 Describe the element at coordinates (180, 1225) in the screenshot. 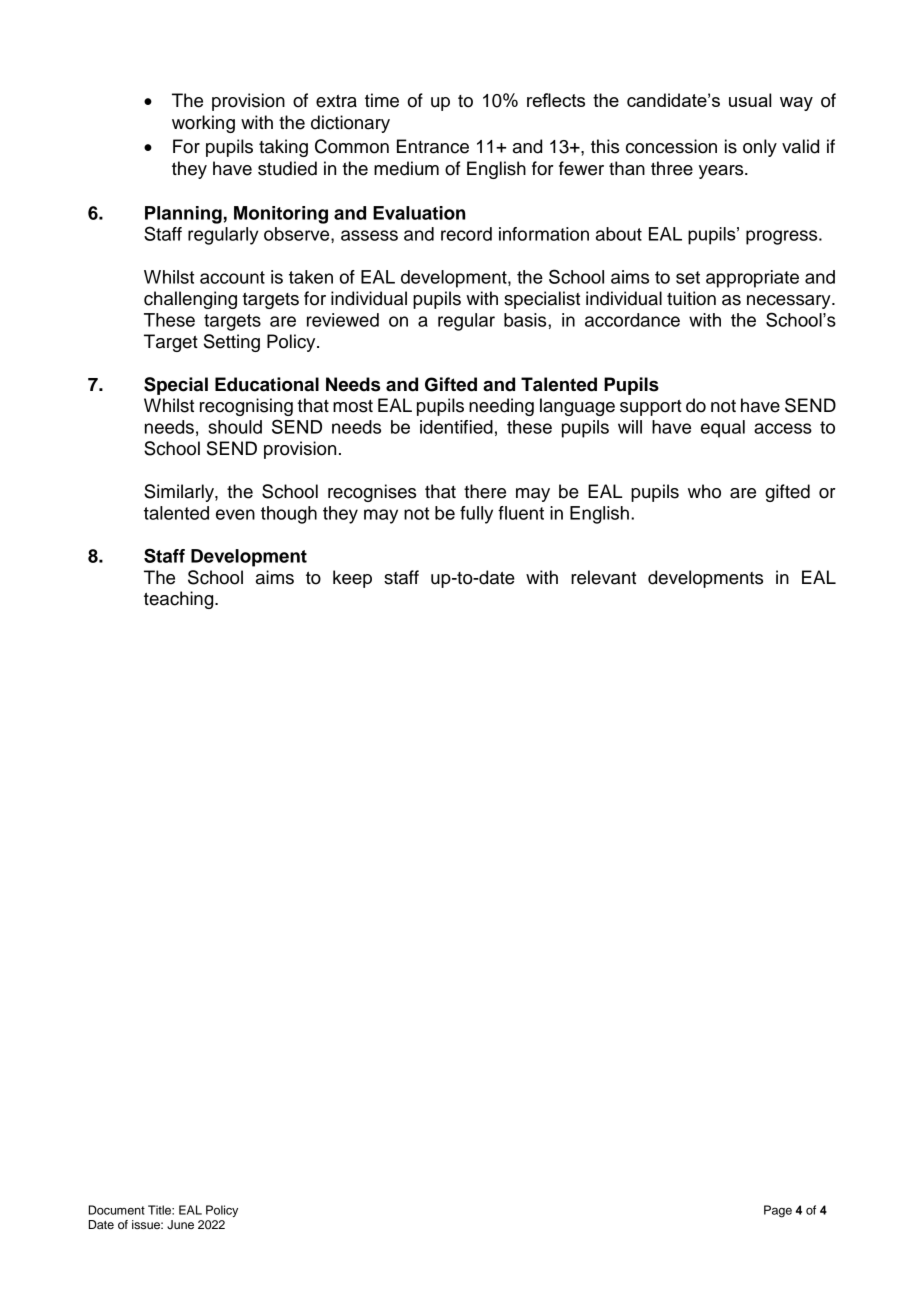

I see `June` at that location.
